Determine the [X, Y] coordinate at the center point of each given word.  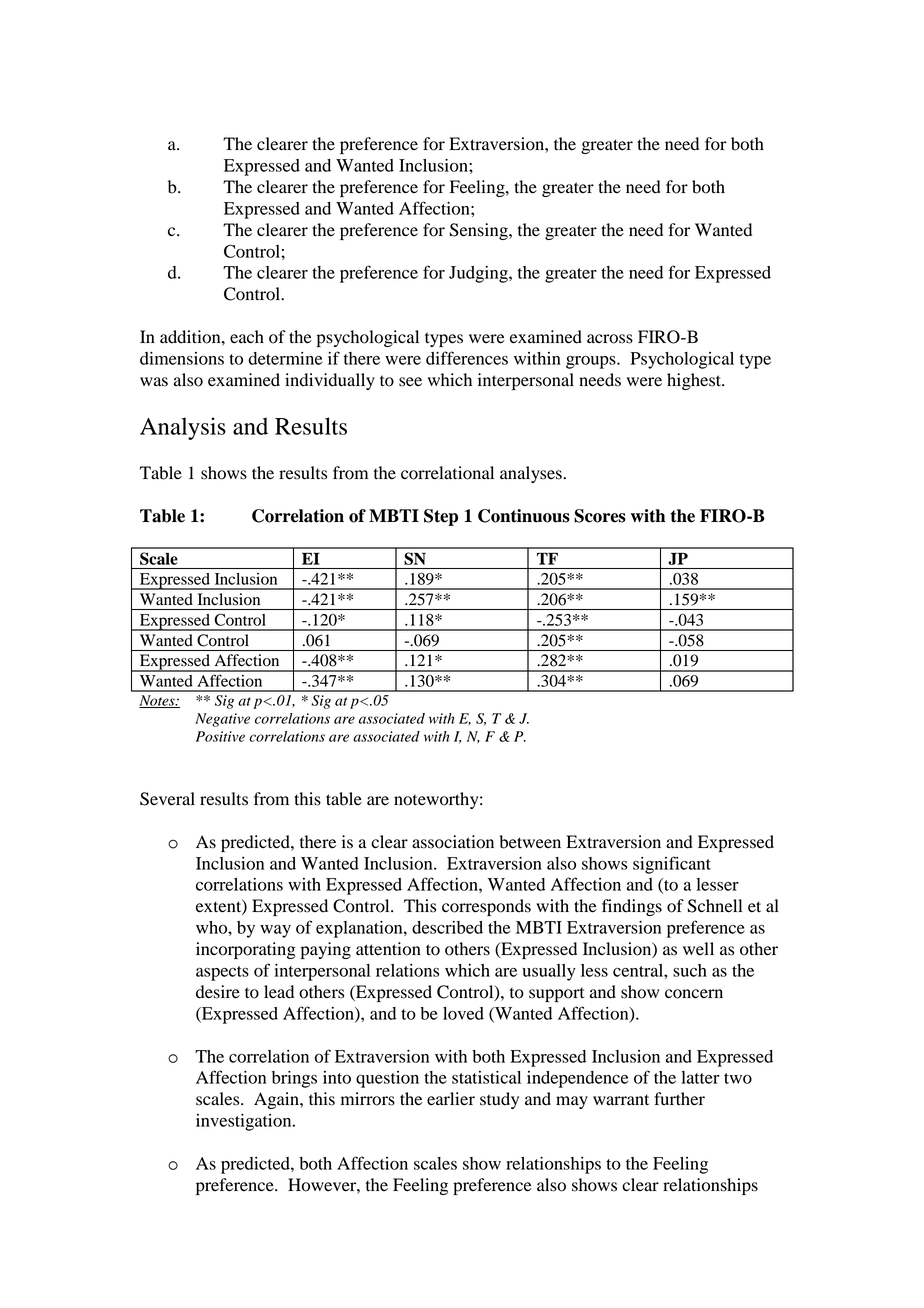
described [447, 927]
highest [695, 381]
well [698, 949]
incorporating [246, 950]
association [453, 842]
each [247, 337]
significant [672, 865]
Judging [479, 274]
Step [441, 517]
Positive [220, 736]
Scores [600, 516]
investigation [245, 1122]
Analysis [183, 428]
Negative [222, 720]
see [410, 382]
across [610, 339]
